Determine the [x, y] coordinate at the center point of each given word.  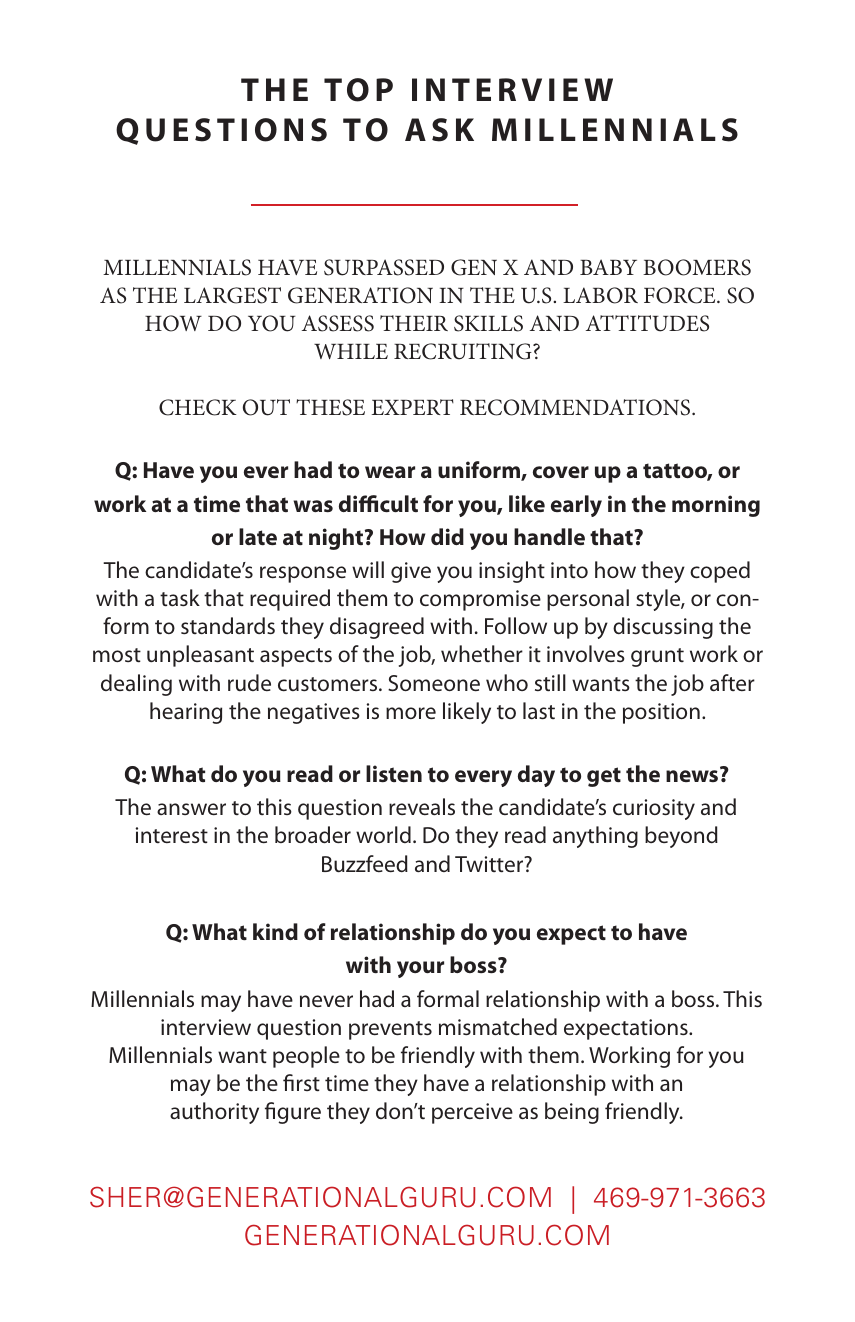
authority [214, 1113]
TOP [358, 90]
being [572, 1113]
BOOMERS [697, 267]
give [411, 572]
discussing [663, 628]
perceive [472, 1113]
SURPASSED [384, 267]
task [180, 598]
